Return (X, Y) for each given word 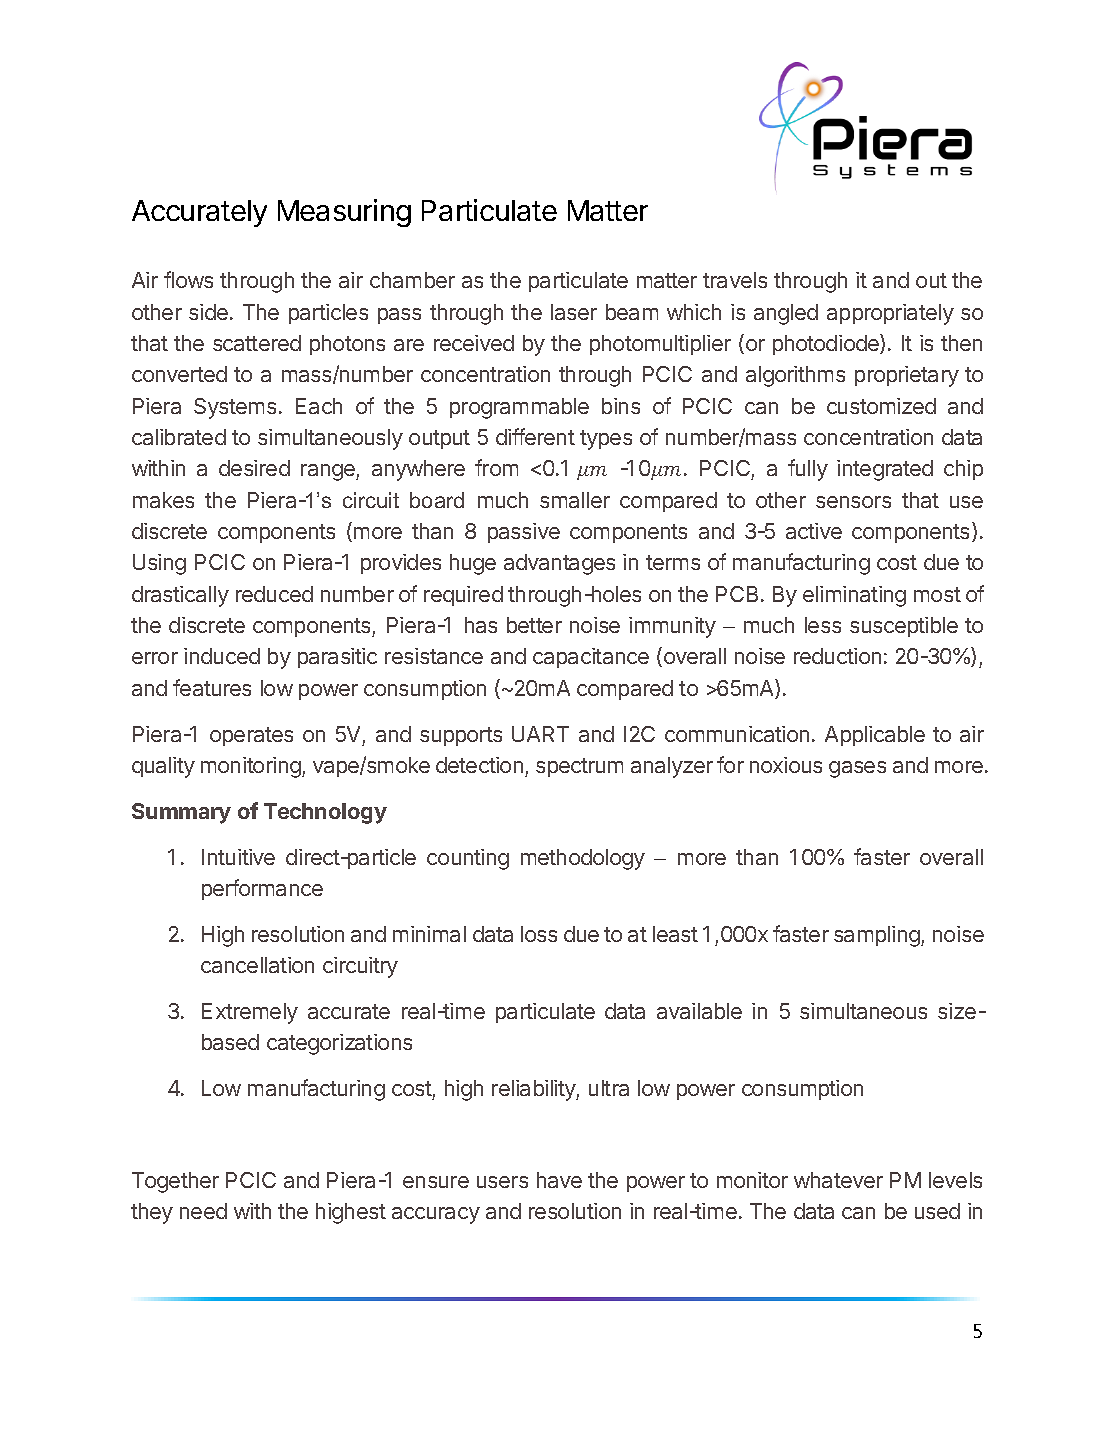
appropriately (890, 314)
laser (574, 312)
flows (188, 279)
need (203, 1211)
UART (540, 734)
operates (251, 736)
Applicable (875, 736)
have (559, 1180)
